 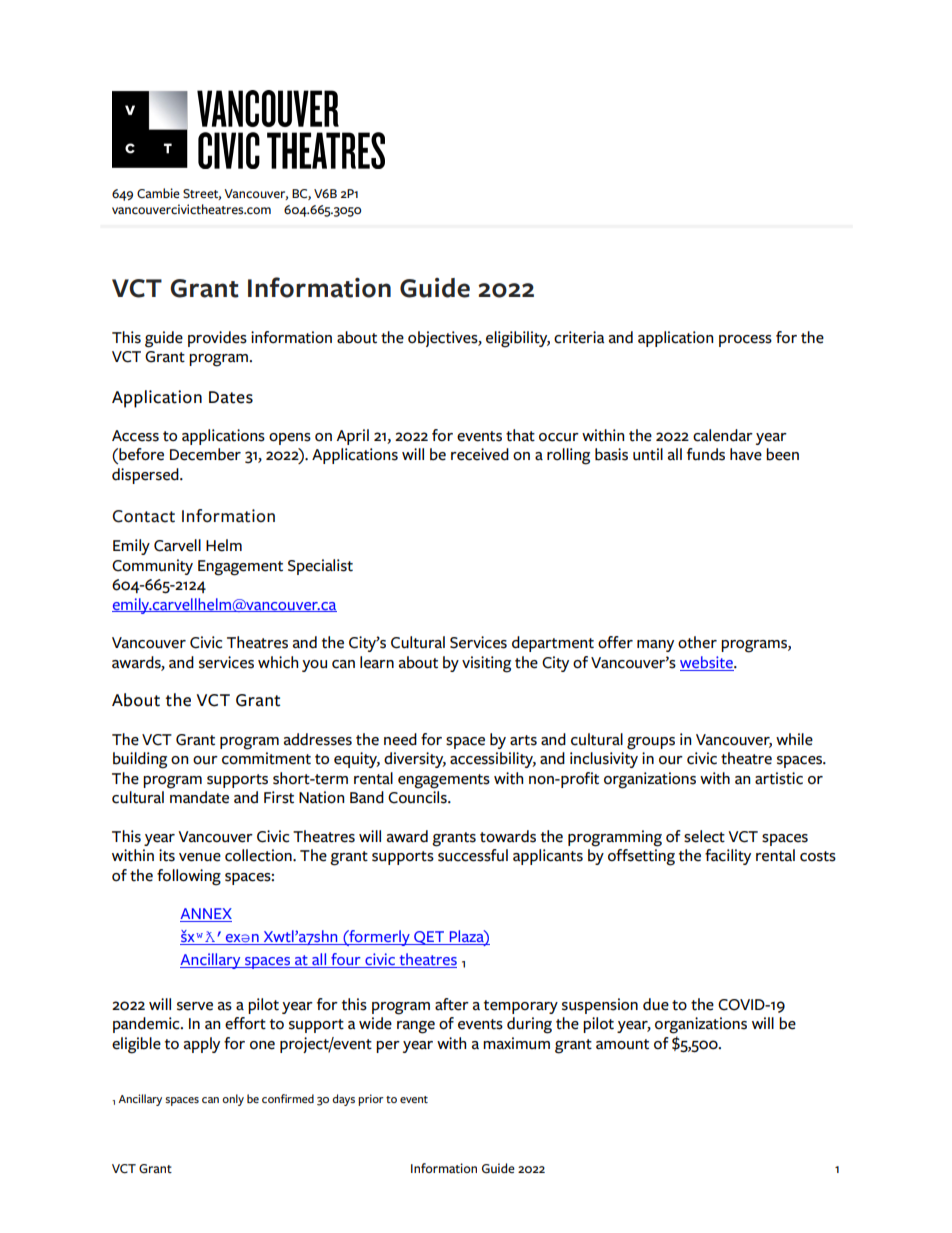 What do you see at coordinates (523, 740) in the screenshot?
I see `arts` at bounding box center [523, 740].
